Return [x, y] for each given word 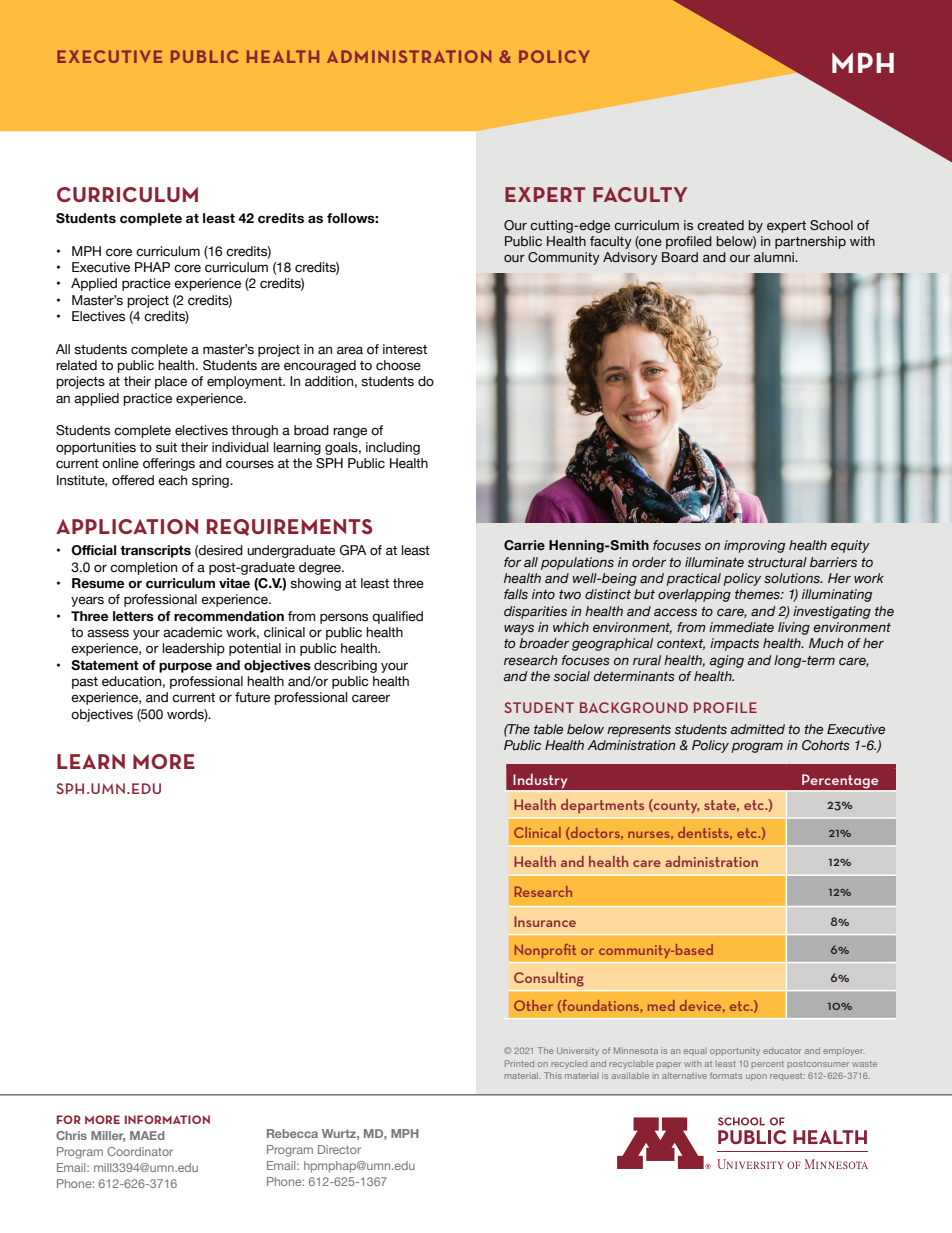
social [572, 676]
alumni [775, 257]
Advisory [630, 258]
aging [727, 661]
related [76, 365]
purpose [185, 667]
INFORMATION [167, 1119]
